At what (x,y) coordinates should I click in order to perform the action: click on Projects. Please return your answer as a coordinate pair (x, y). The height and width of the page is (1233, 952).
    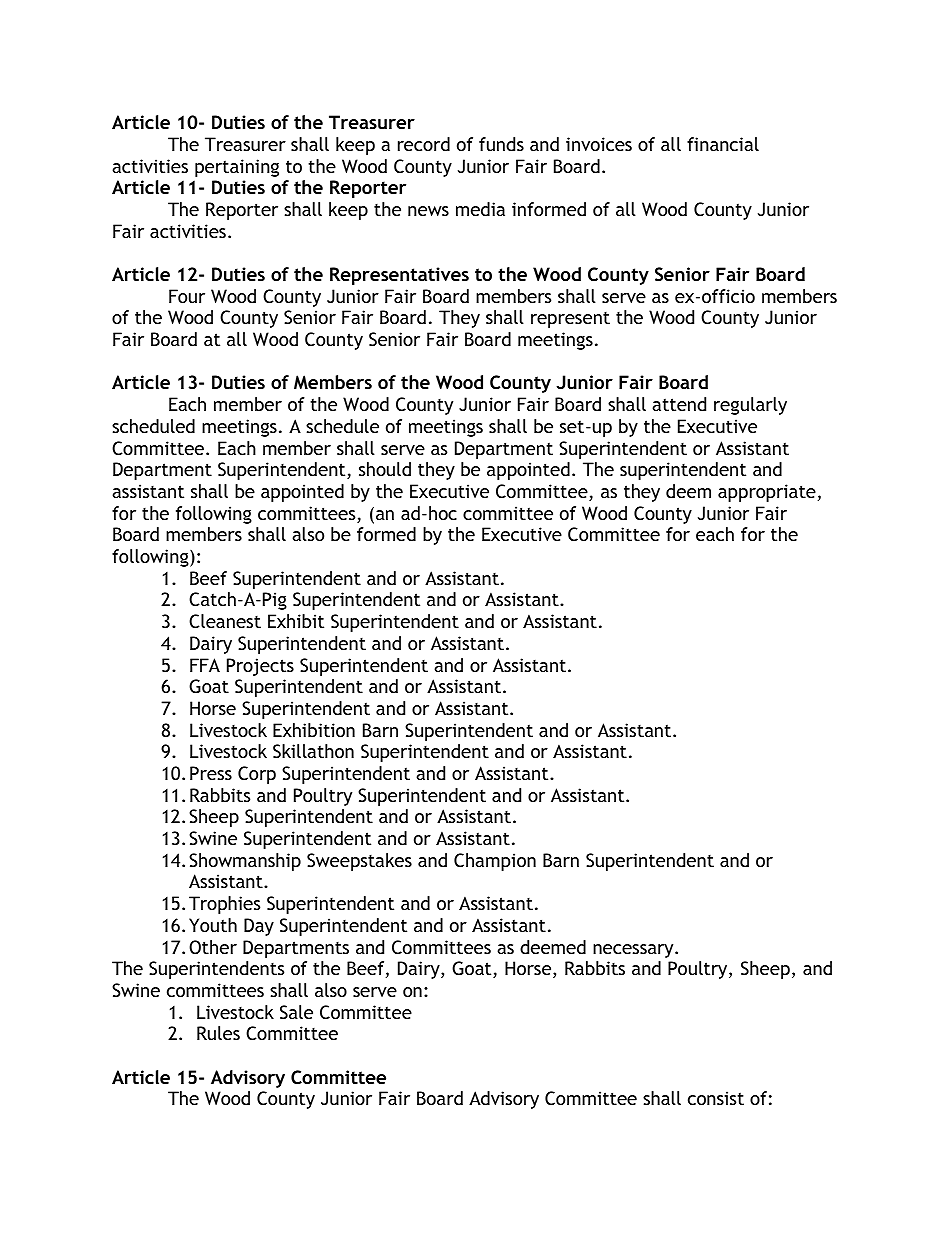
    Looking at the image, I should click on (260, 667).
